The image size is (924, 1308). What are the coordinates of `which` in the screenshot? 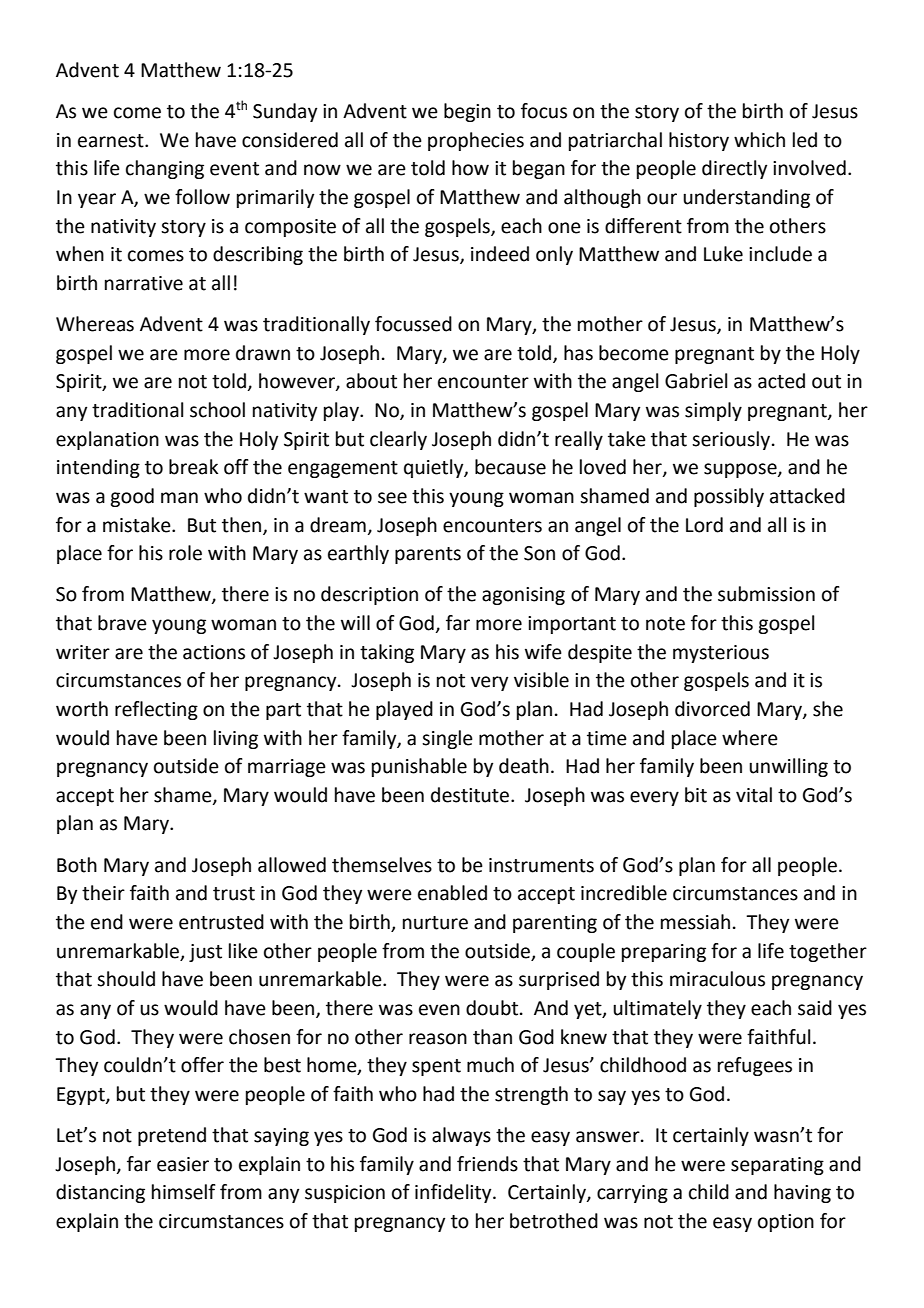 It's located at (759, 140).
